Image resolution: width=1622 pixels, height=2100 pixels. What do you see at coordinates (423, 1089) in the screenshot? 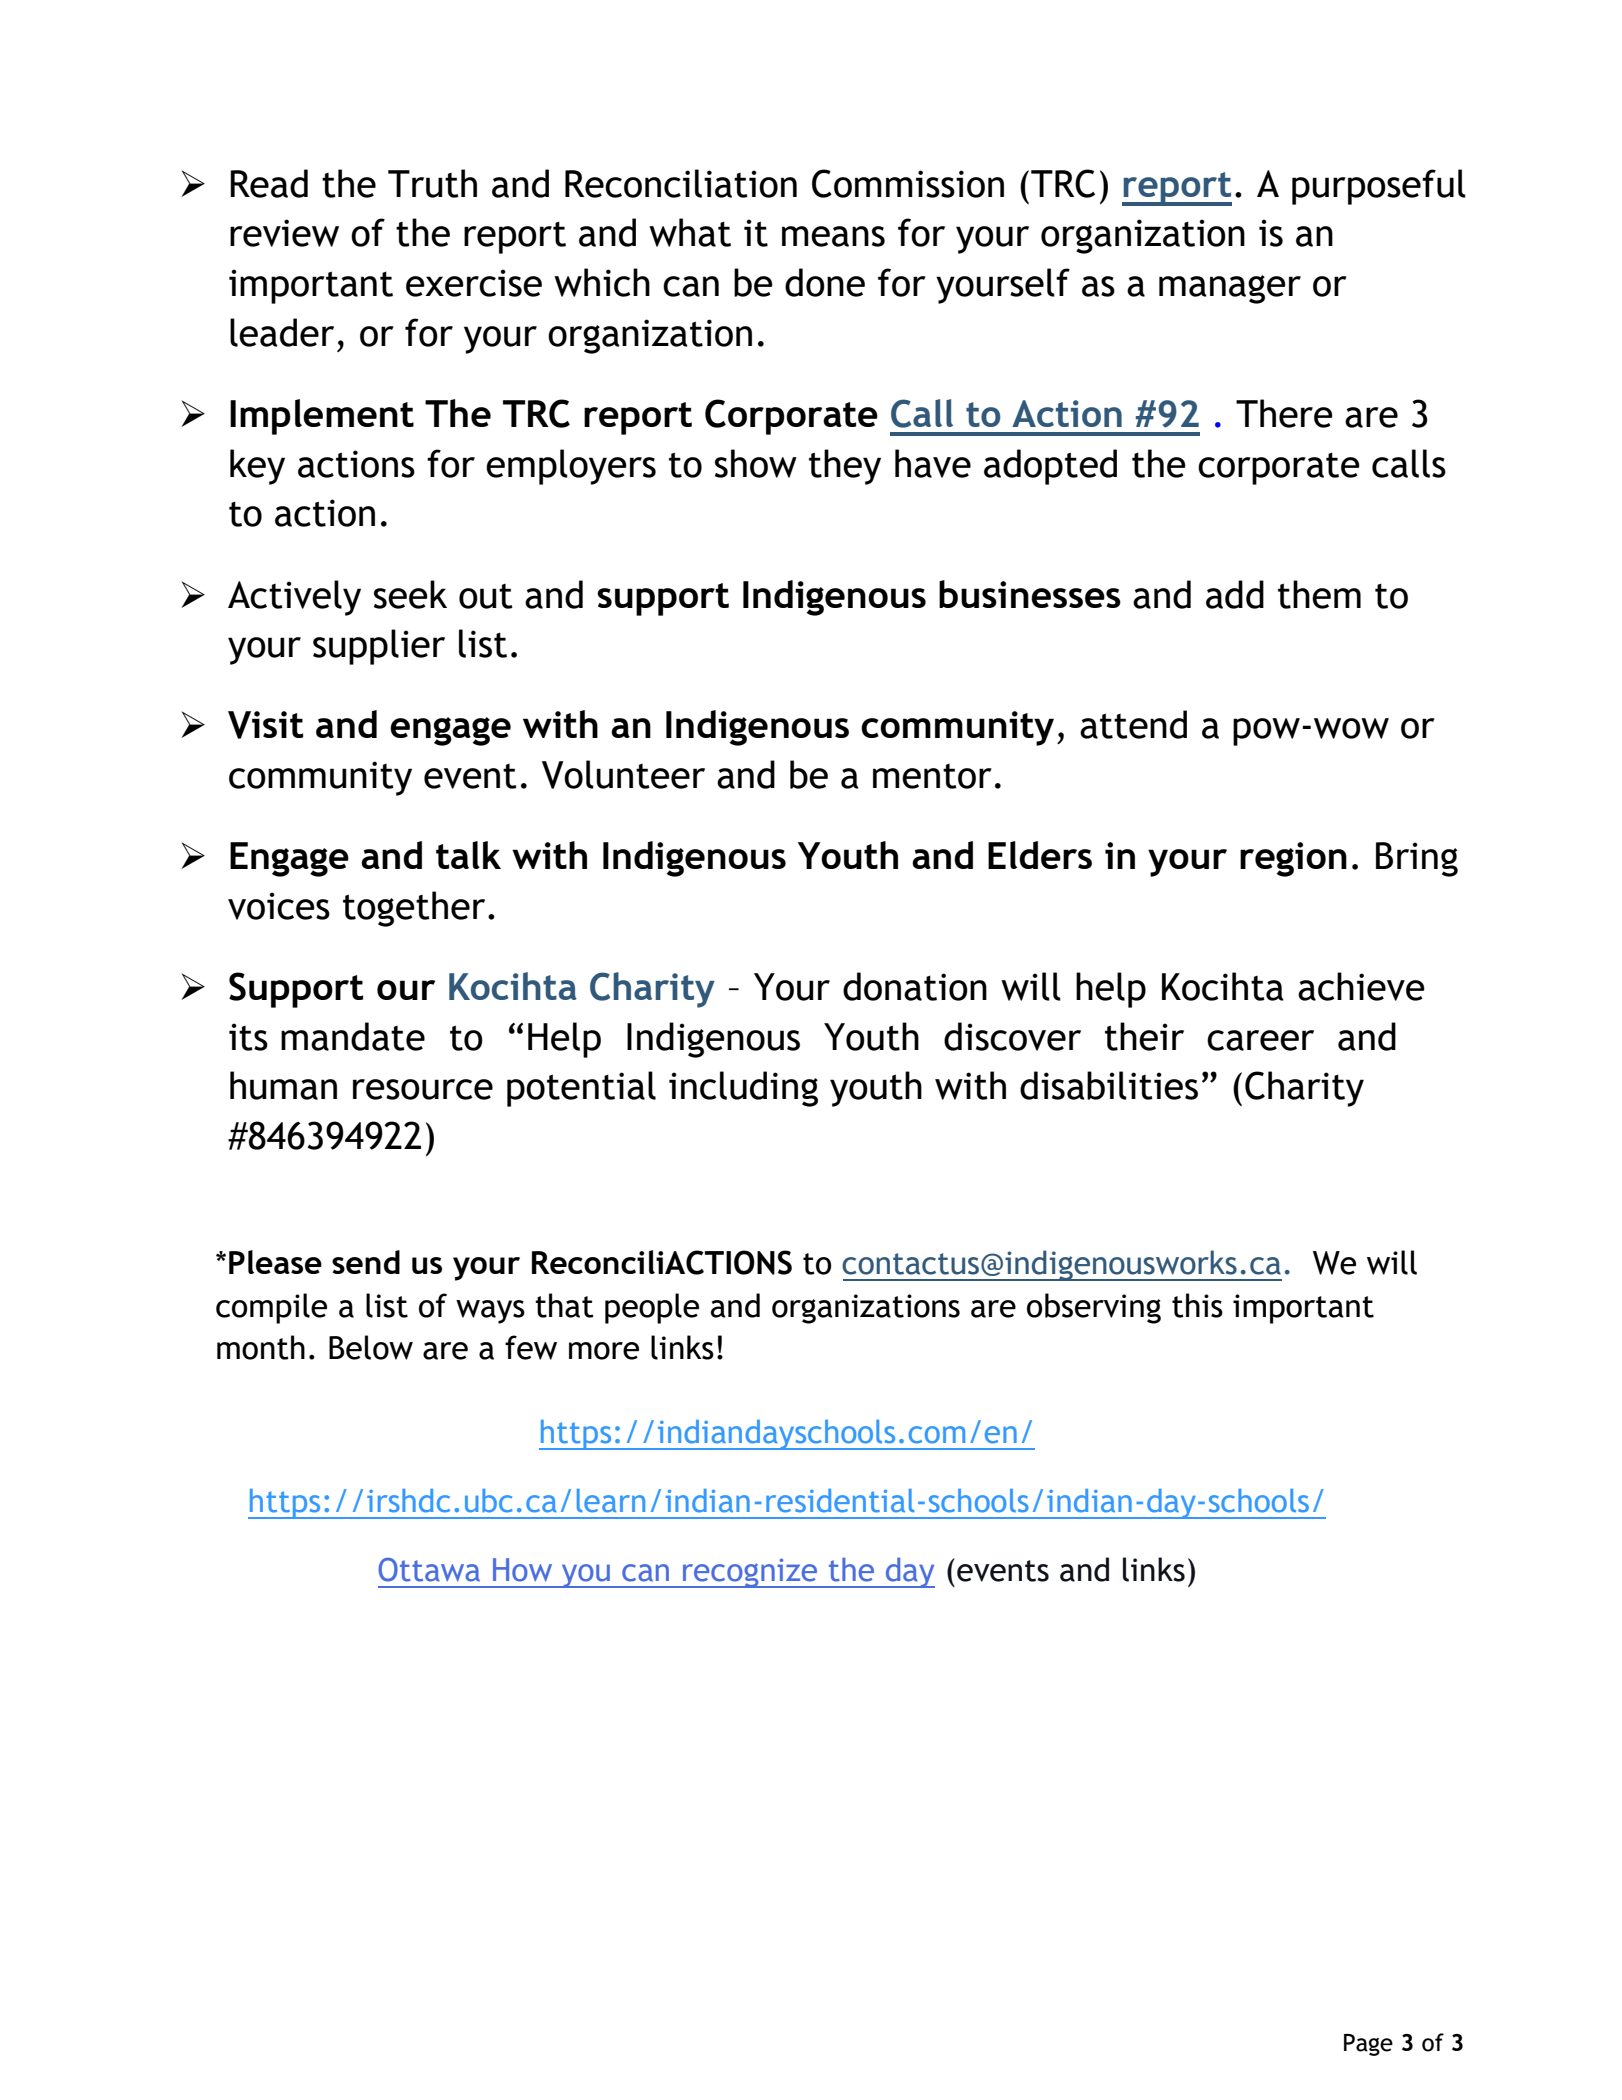
I see `resource` at bounding box center [423, 1089].
